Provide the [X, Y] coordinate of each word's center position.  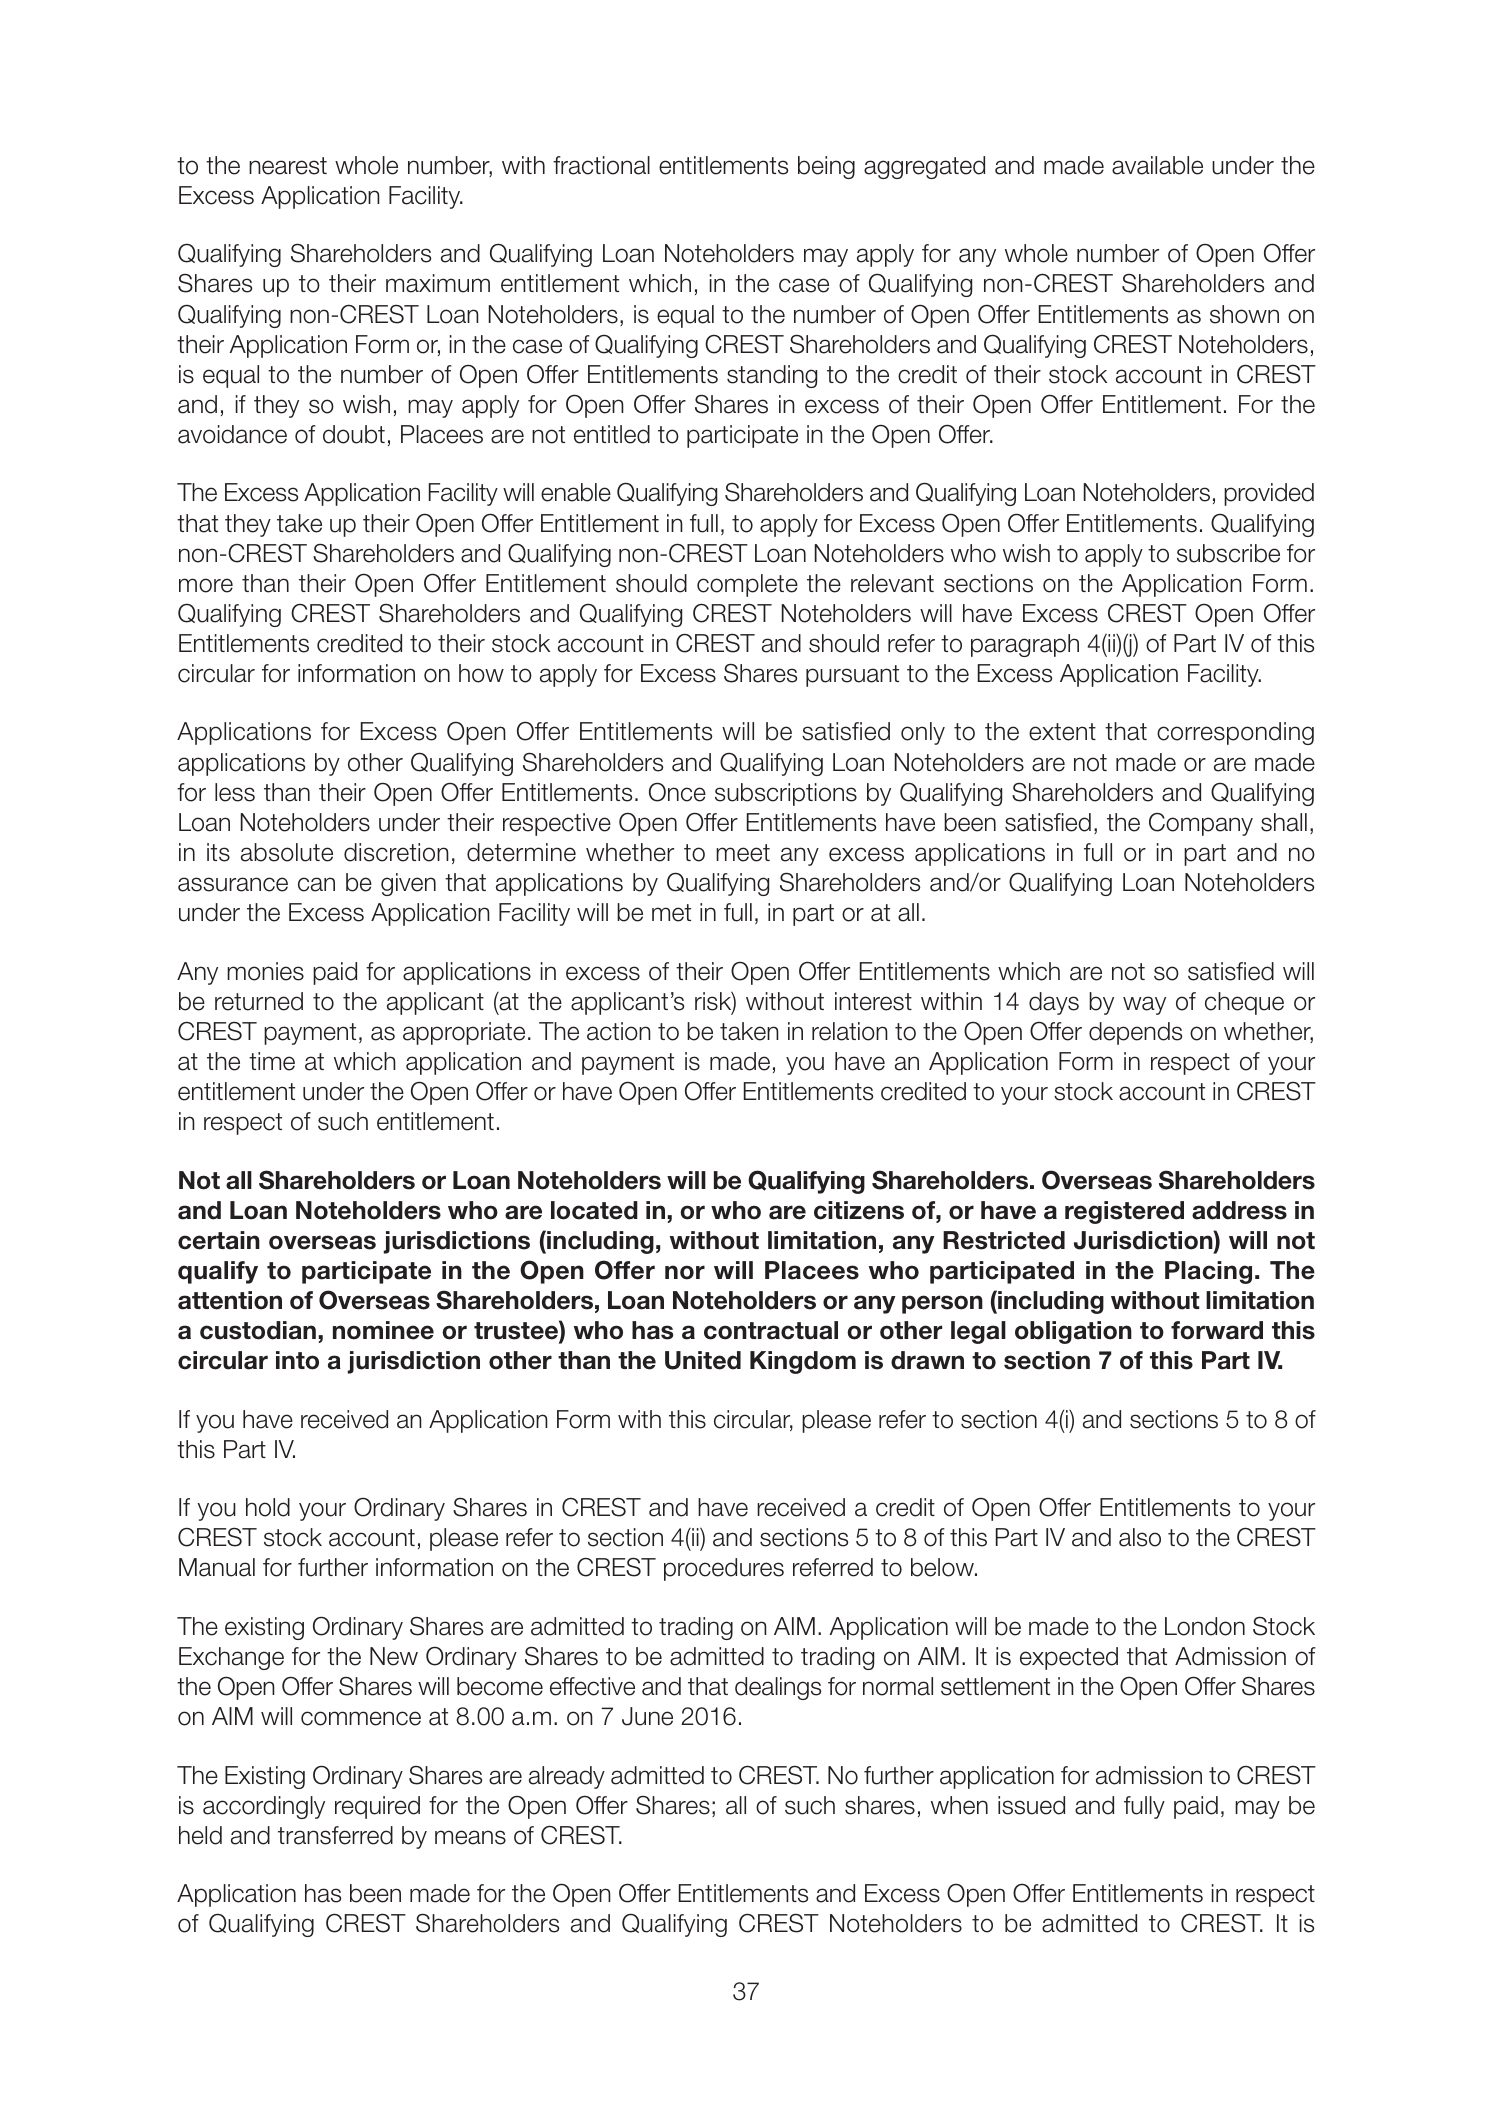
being [826, 167]
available [1157, 165]
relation [850, 1031]
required [377, 1807]
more [206, 585]
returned [259, 1001]
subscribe [1228, 553]
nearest [288, 166]
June [647, 1716]
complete [747, 585]
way [1144, 1005]
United [703, 1360]
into [297, 1360]
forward [1217, 1330]
